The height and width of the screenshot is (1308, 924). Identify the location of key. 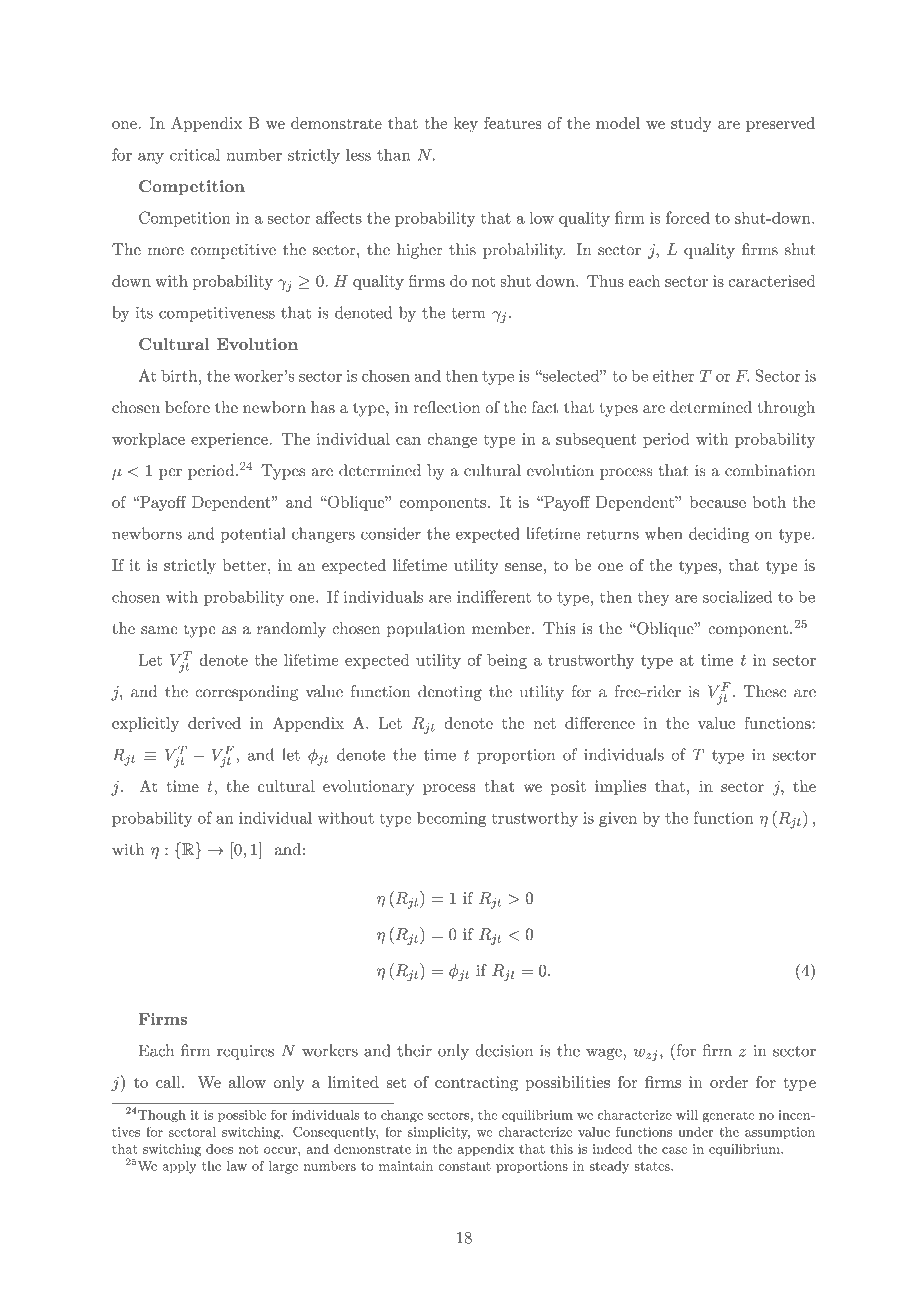
(466, 125).
